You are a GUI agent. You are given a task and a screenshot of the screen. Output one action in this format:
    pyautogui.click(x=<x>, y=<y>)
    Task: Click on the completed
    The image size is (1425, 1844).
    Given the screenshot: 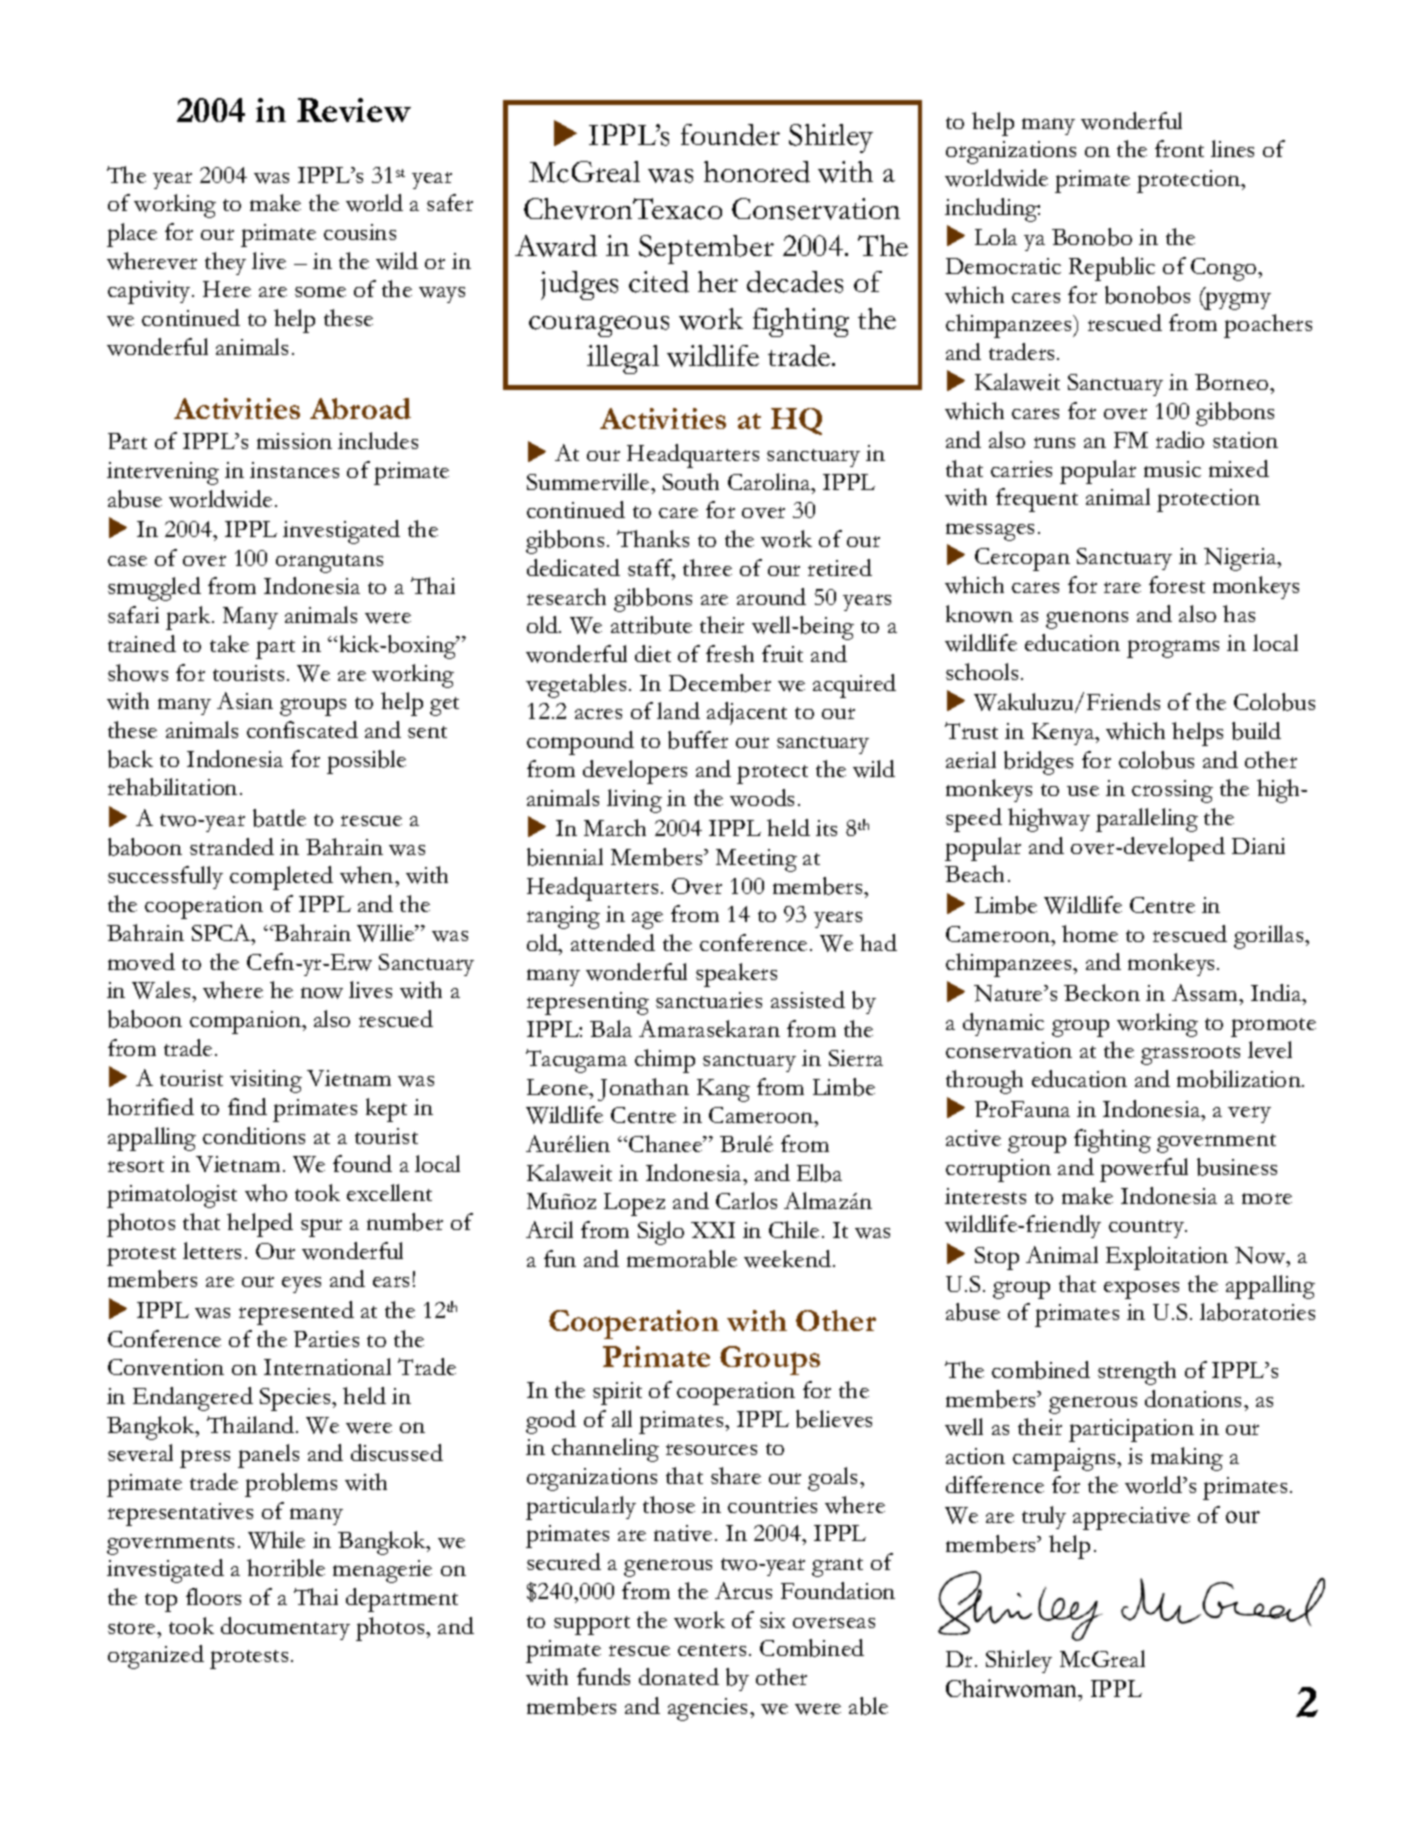 What is the action you would take?
    pyautogui.click(x=281, y=878)
